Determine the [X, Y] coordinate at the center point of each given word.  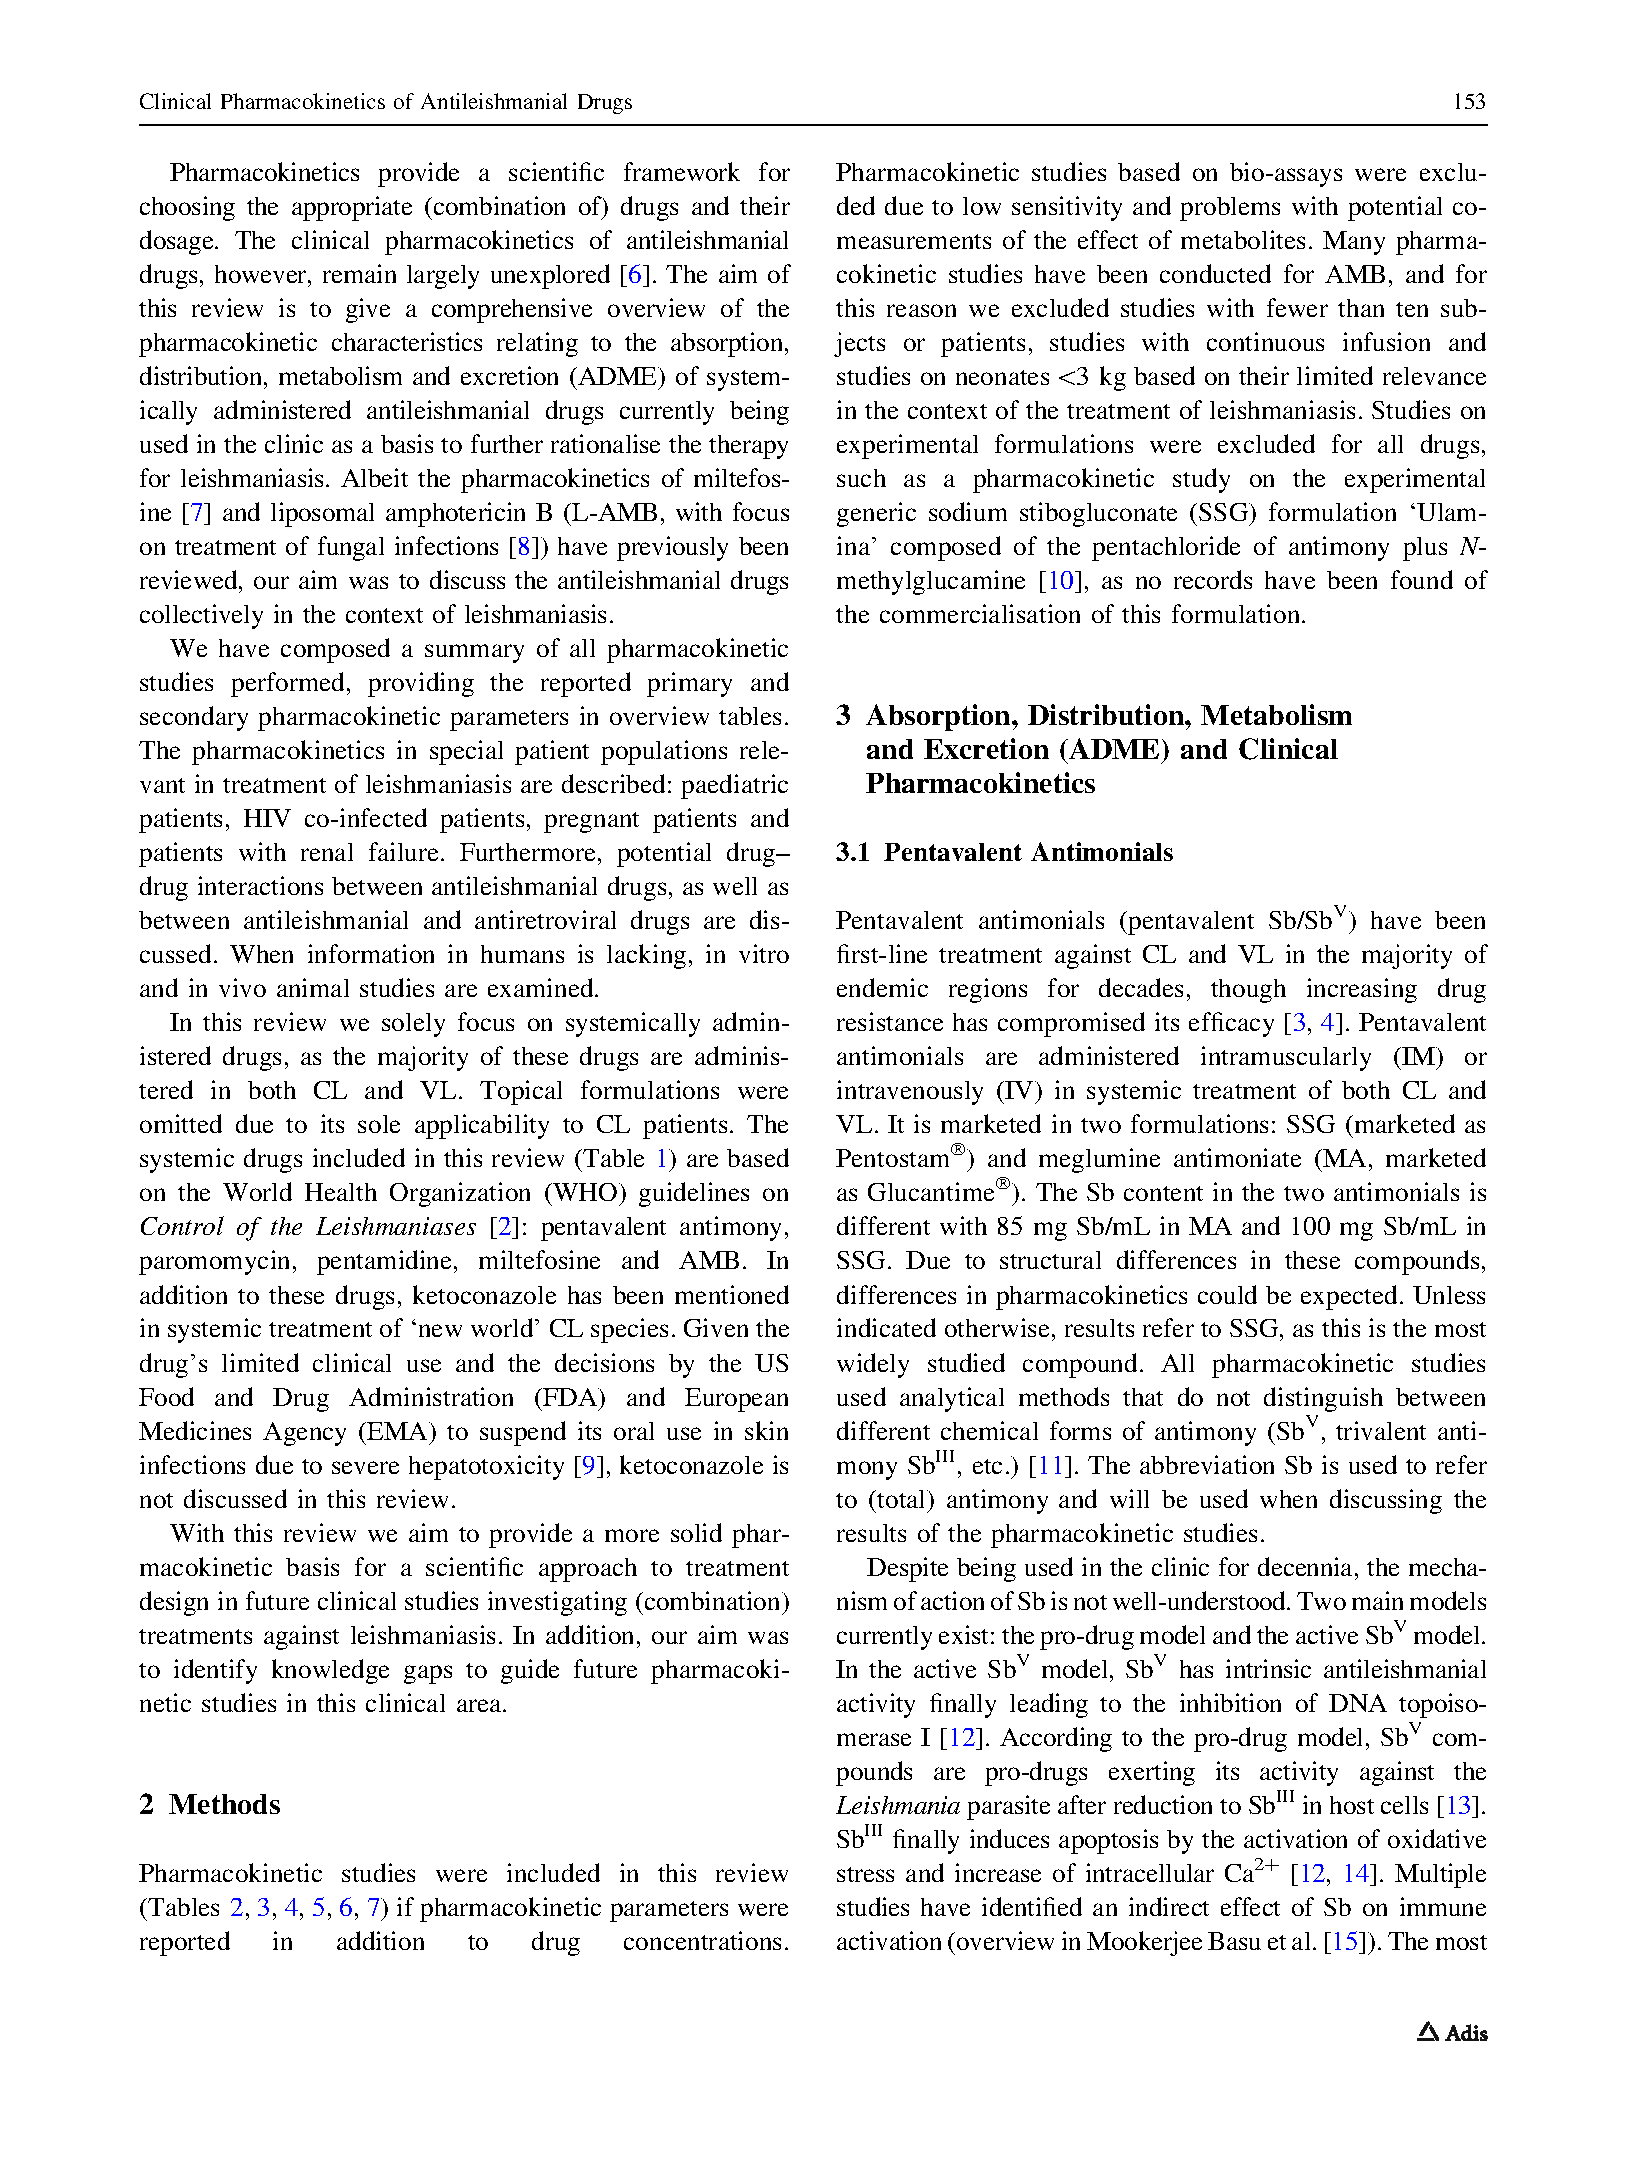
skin [766, 1430]
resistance [890, 1021]
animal [313, 987]
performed [287, 684]
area [480, 1705]
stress [865, 1874]
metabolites [1243, 239]
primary [689, 684]
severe [365, 1467]
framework [682, 171]
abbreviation [1207, 1464]
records [1213, 579]
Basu [1234, 1941]
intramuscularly [1286, 1058]
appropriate [352, 208]
